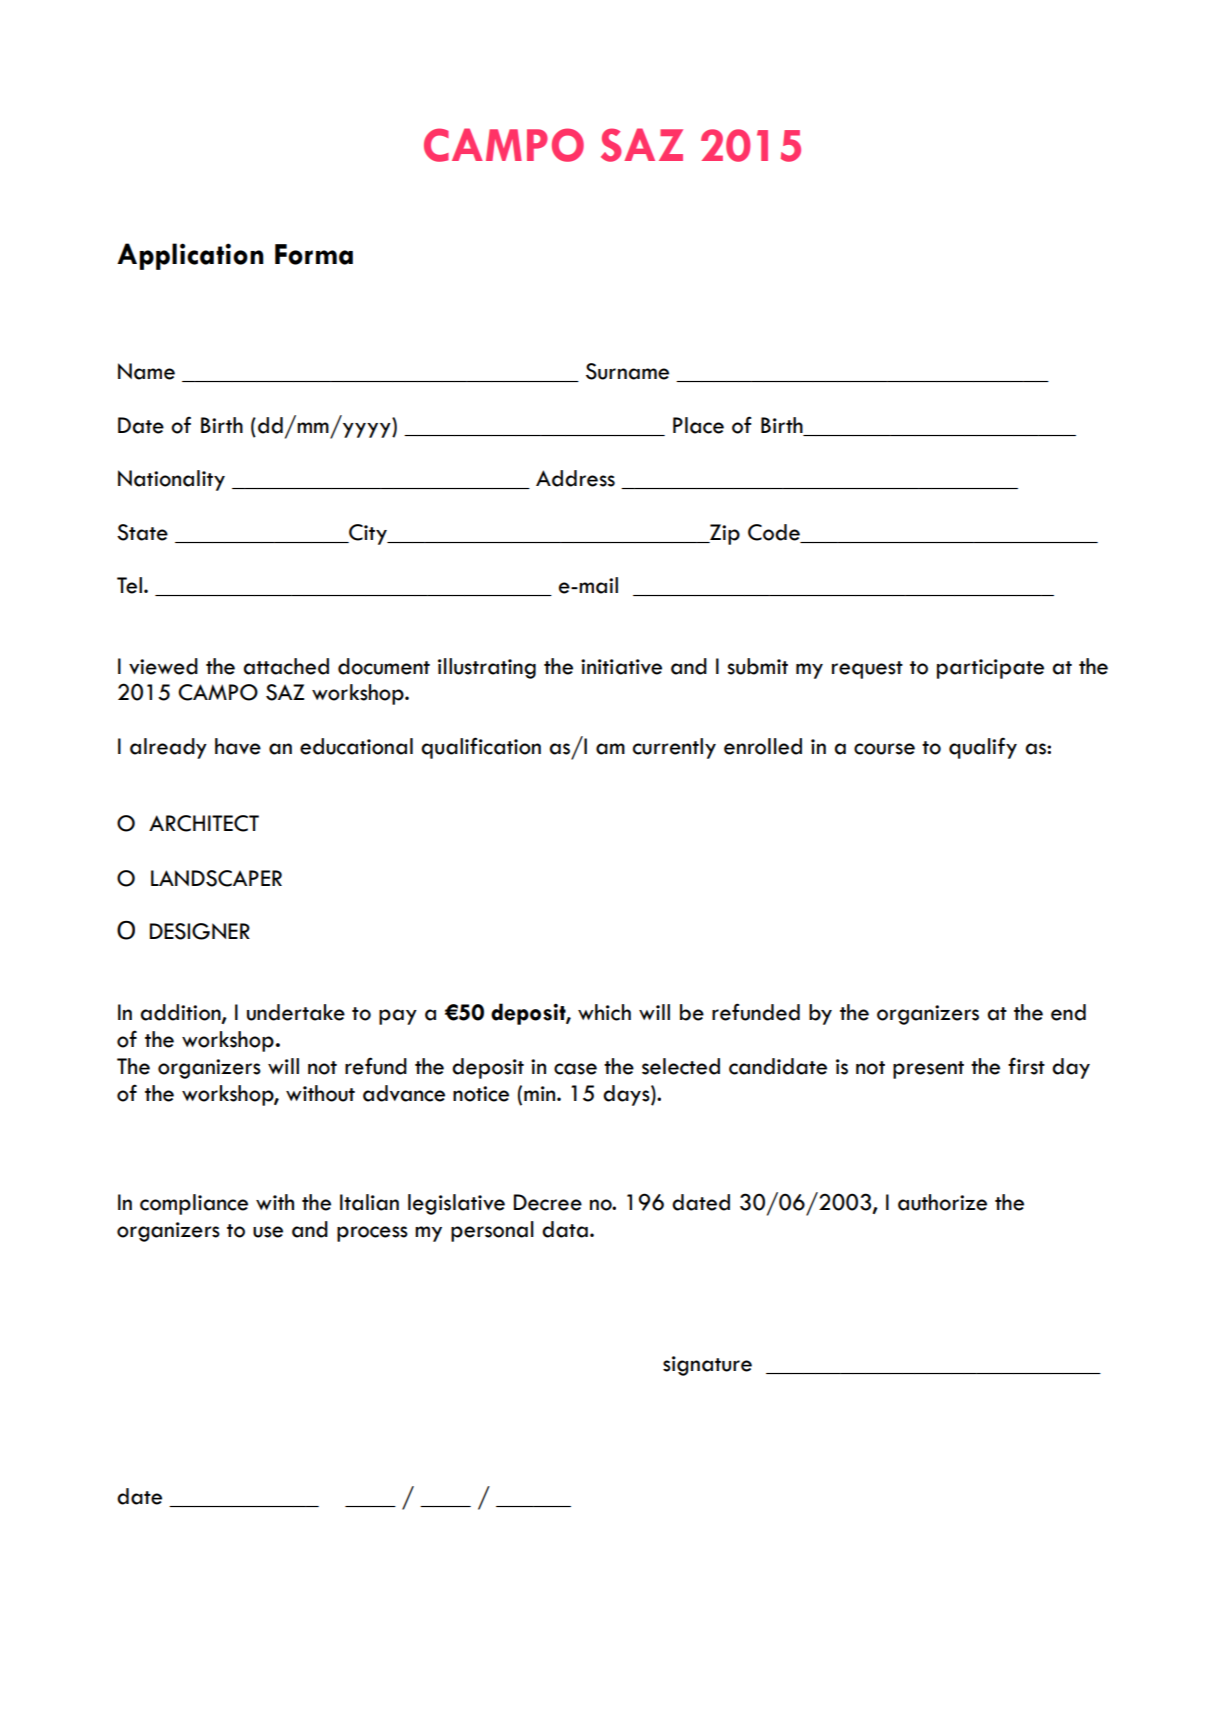 Image resolution: width=1226 pixels, height=1735 pixels. Describe the element at coordinates (707, 1366) in the page. I see `signature` at that location.
